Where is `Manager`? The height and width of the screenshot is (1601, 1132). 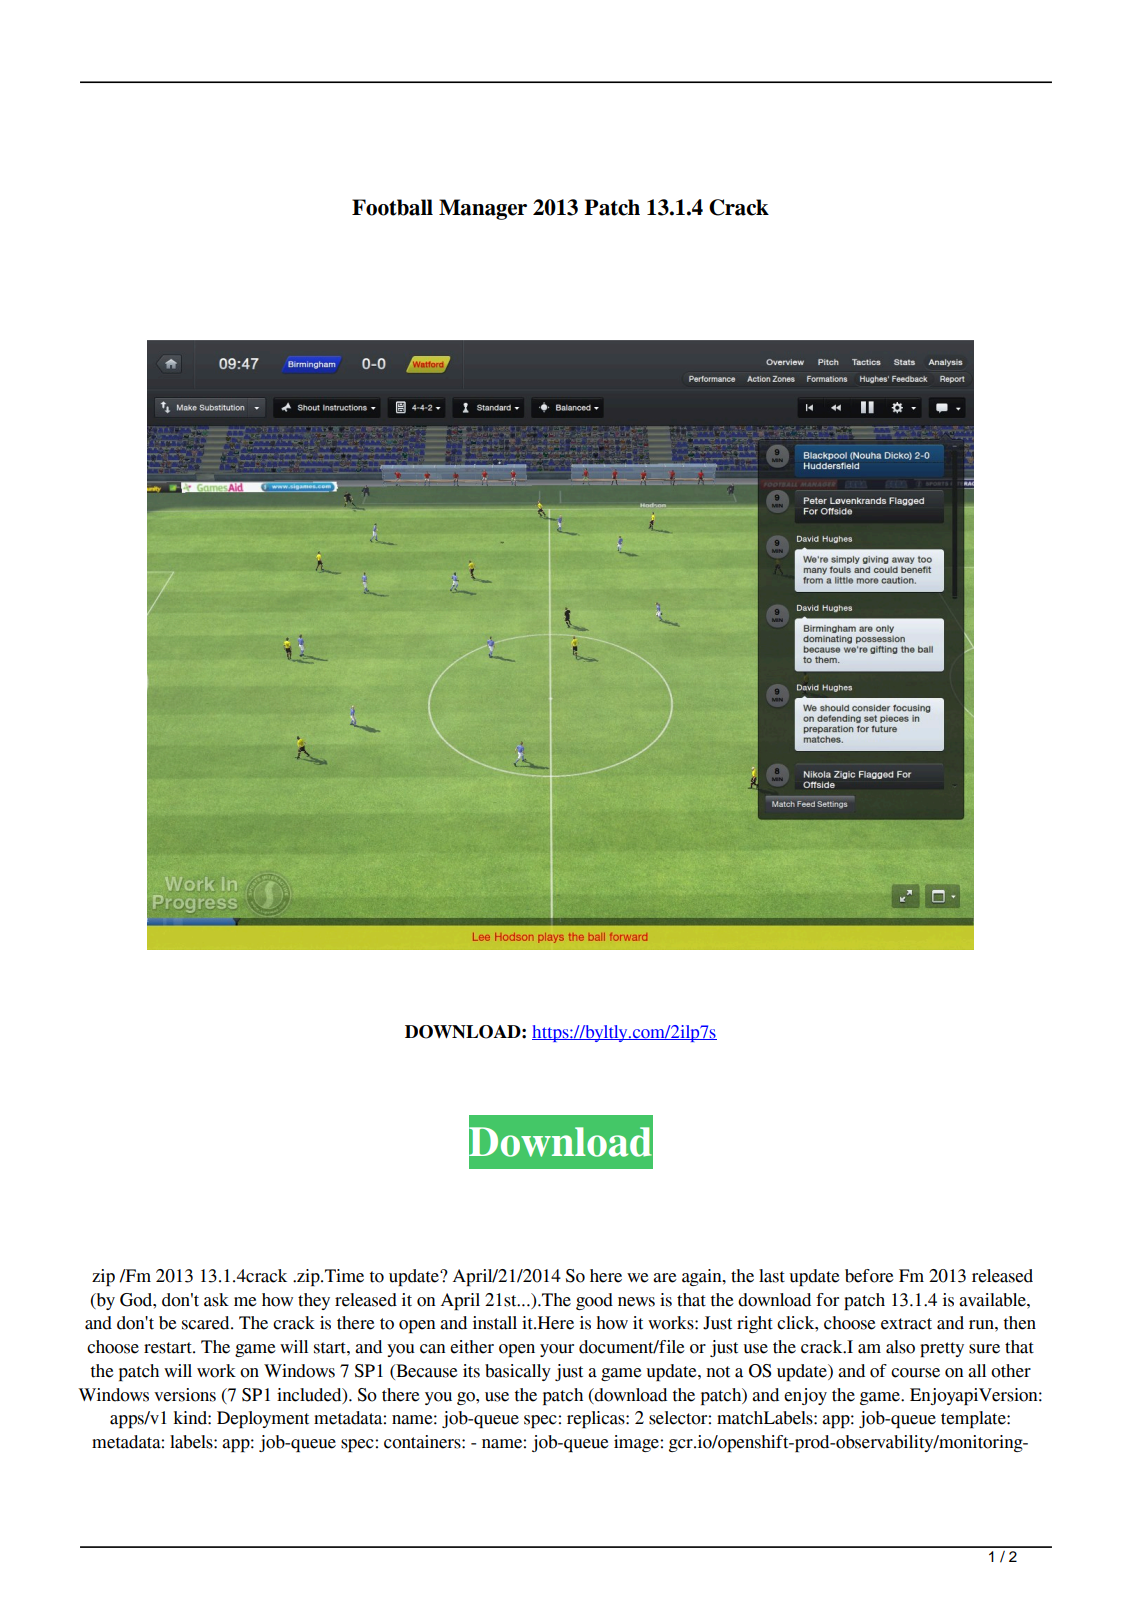
Manager is located at coordinates (483, 209).
